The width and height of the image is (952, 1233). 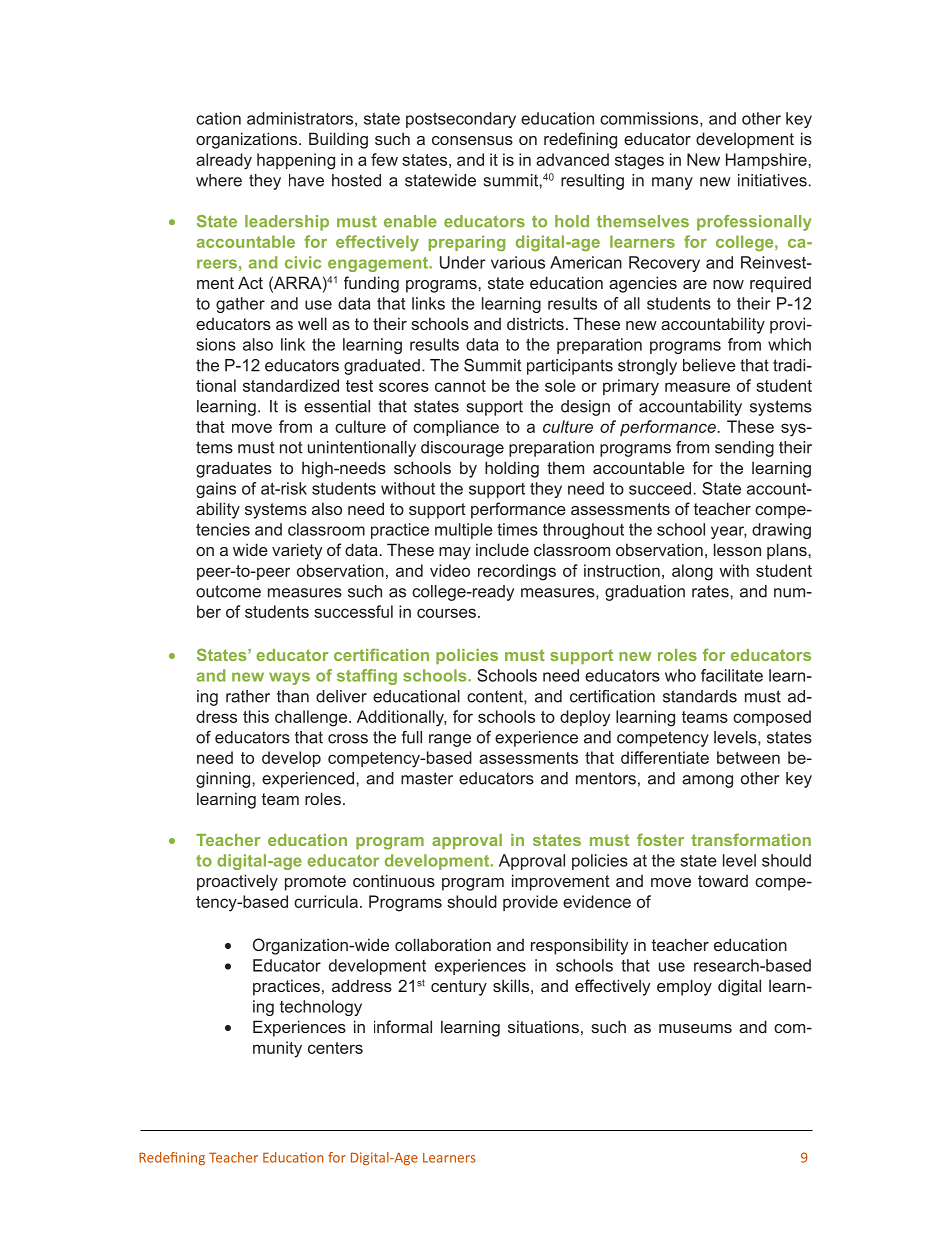 What do you see at coordinates (517, 529) in the image?
I see `times` at bounding box center [517, 529].
